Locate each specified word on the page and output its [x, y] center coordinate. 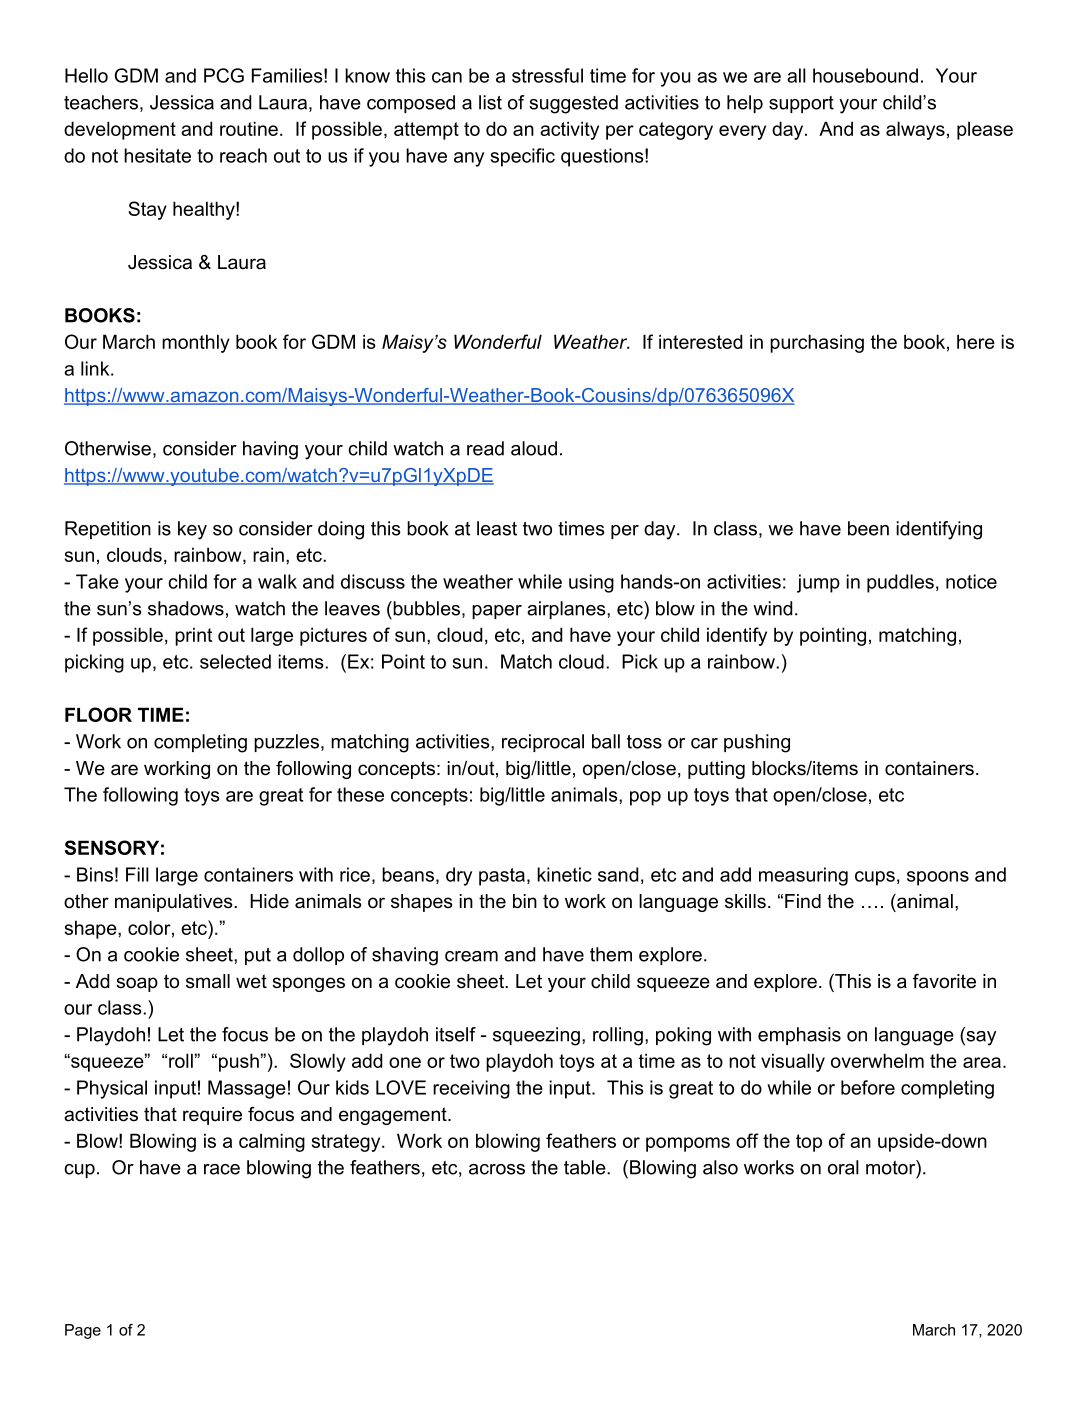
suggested [573, 104]
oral [843, 1167]
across [497, 1169]
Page [83, 1331]
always [915, 130]
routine [249, 128]
